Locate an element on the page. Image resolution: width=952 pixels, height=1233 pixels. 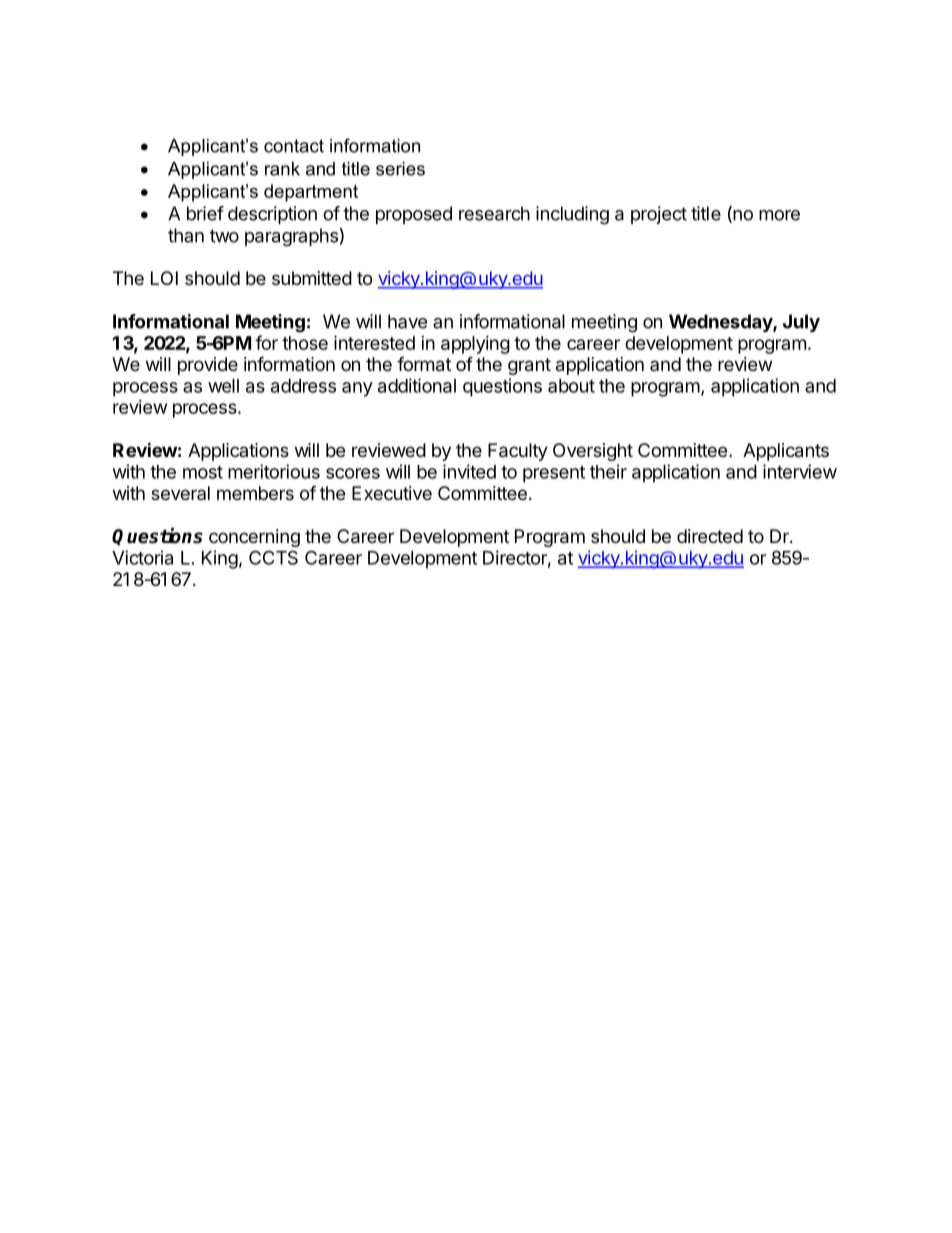
have is located at coordinates (407, 321).
